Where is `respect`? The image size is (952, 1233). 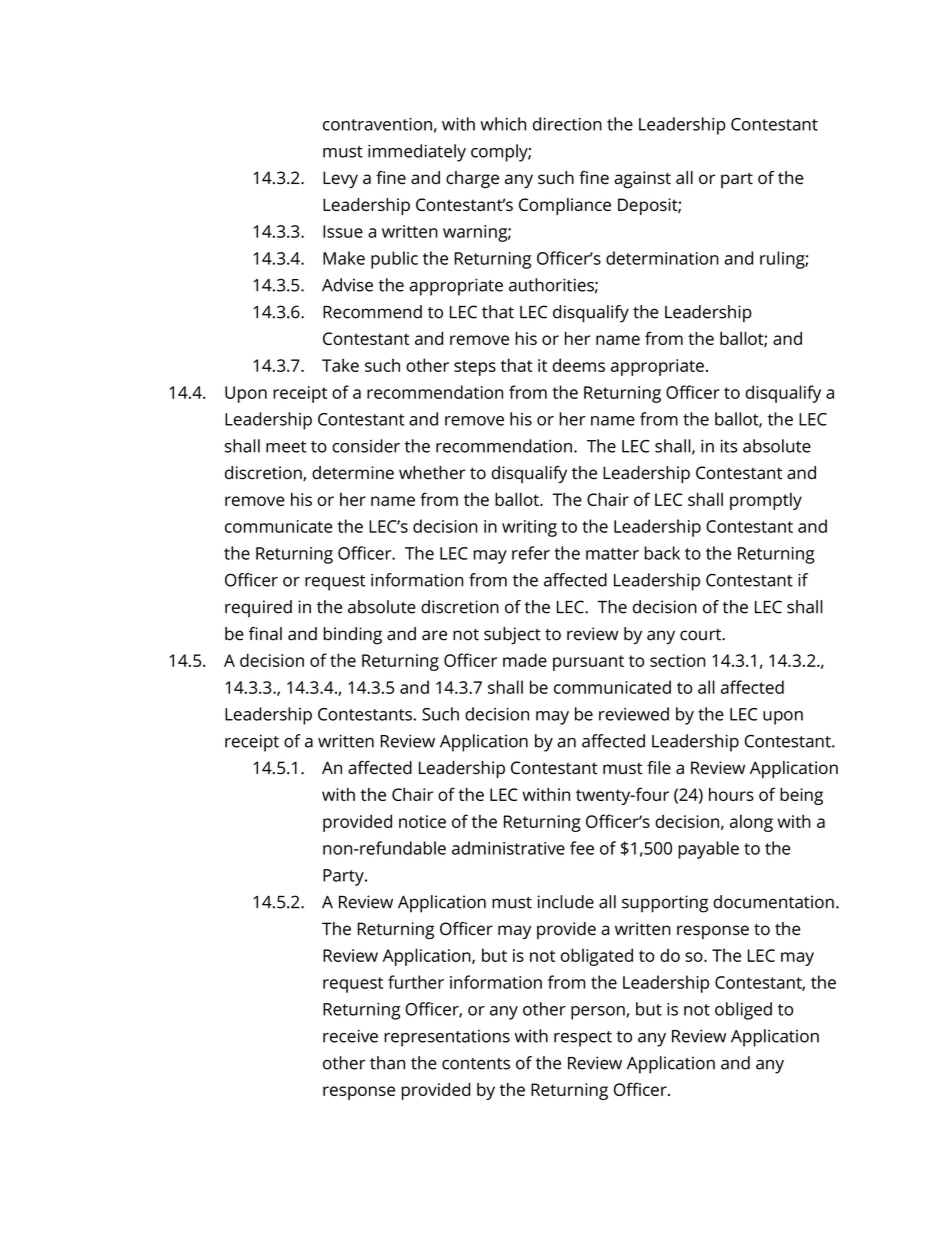 respect is located at coordinates (583, 1039).
